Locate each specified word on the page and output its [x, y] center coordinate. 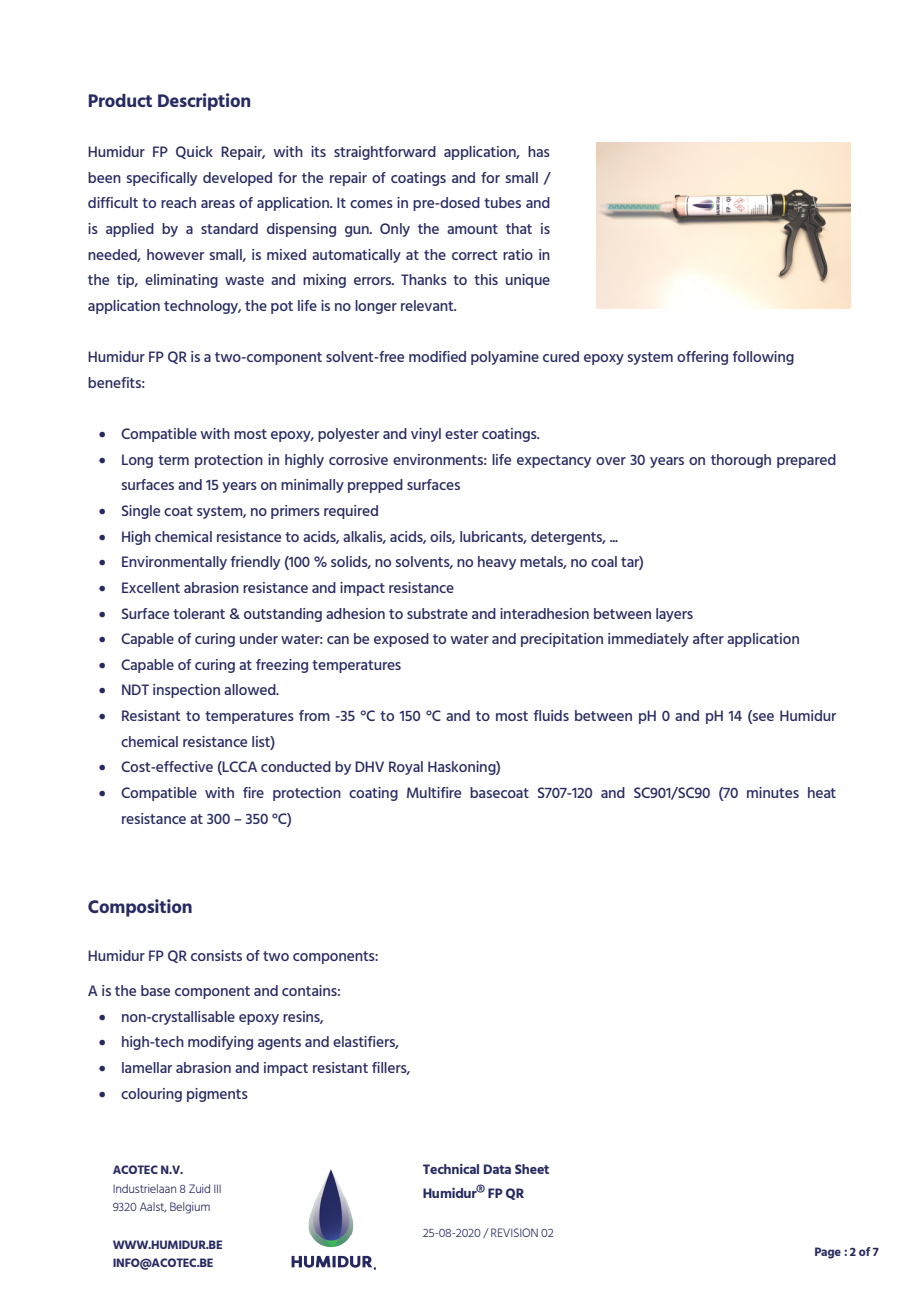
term [173, 460]
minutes [773, 792]
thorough [741, 461]
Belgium [190, 1208]
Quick [194, 152]
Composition [140, 908]
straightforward [385, 153]
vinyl [426, 435]
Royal [406, 768]
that [519, 228]
